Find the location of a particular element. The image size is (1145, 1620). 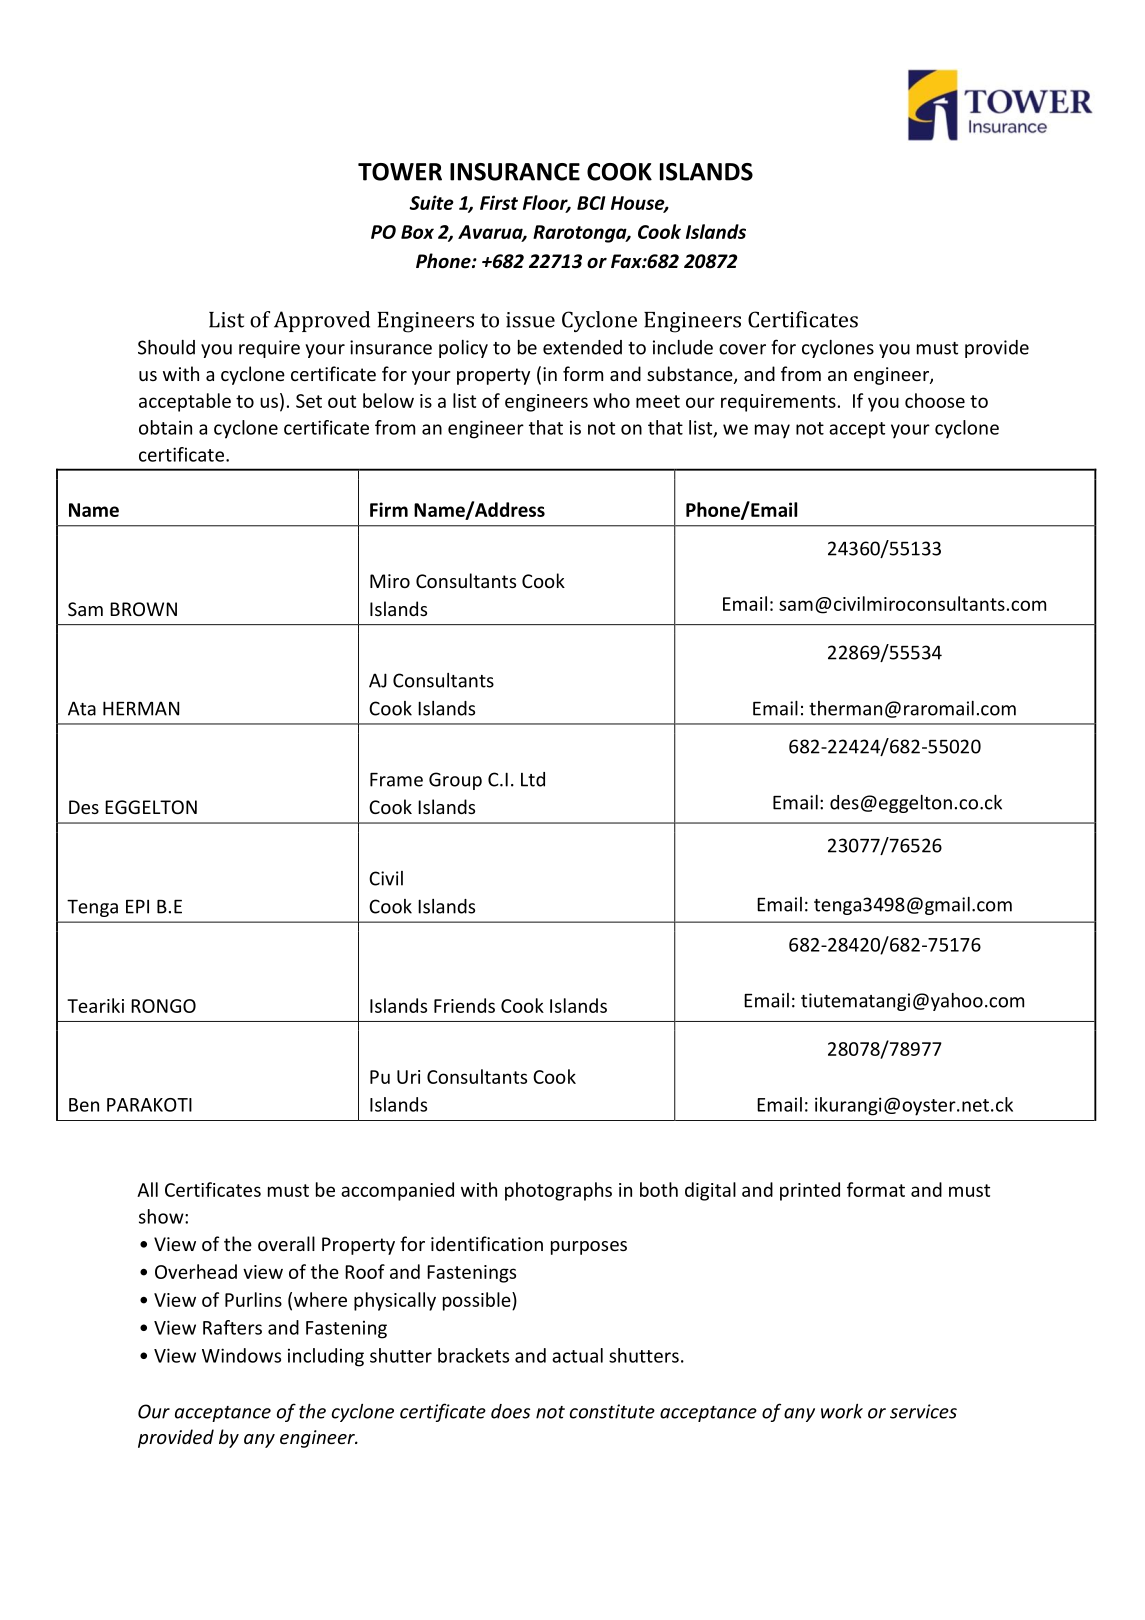

Windows is located at coordinates (241, 1355).
